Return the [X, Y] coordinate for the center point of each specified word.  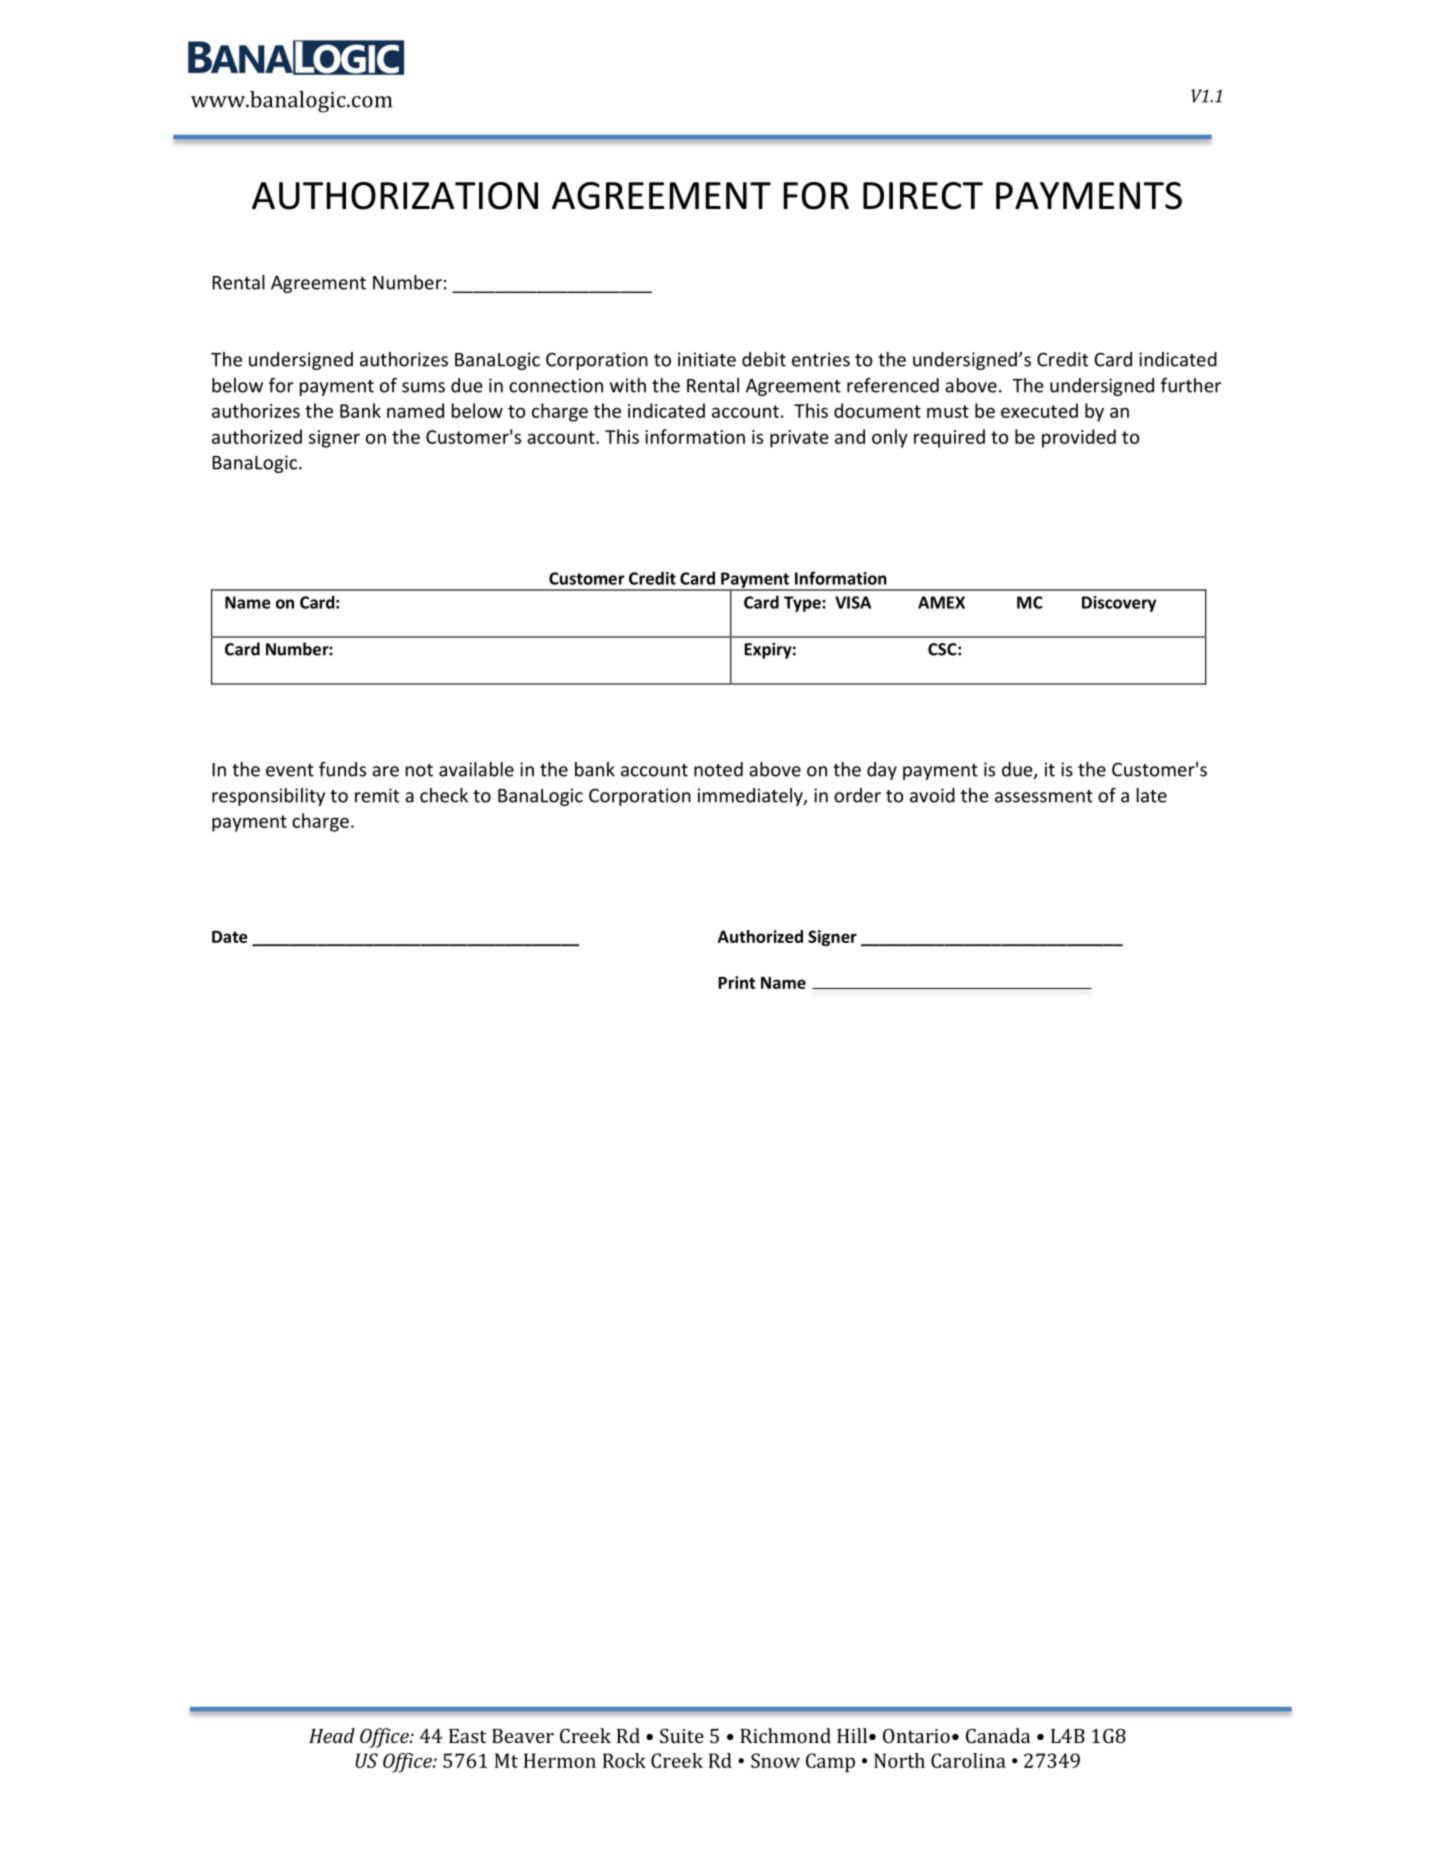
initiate [707, 359]
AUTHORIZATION [395, 196]
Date [230, 937]
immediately [751, 797]
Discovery [1119, 604]
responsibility [268, 797]
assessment [1044, 796]
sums [423, 387]
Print [736, 982]
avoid [932, 795]
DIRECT [923, 196]
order [857, 795]
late [1152, 795]
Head [332, 1735]
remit [377, 795]
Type [803, 604]
